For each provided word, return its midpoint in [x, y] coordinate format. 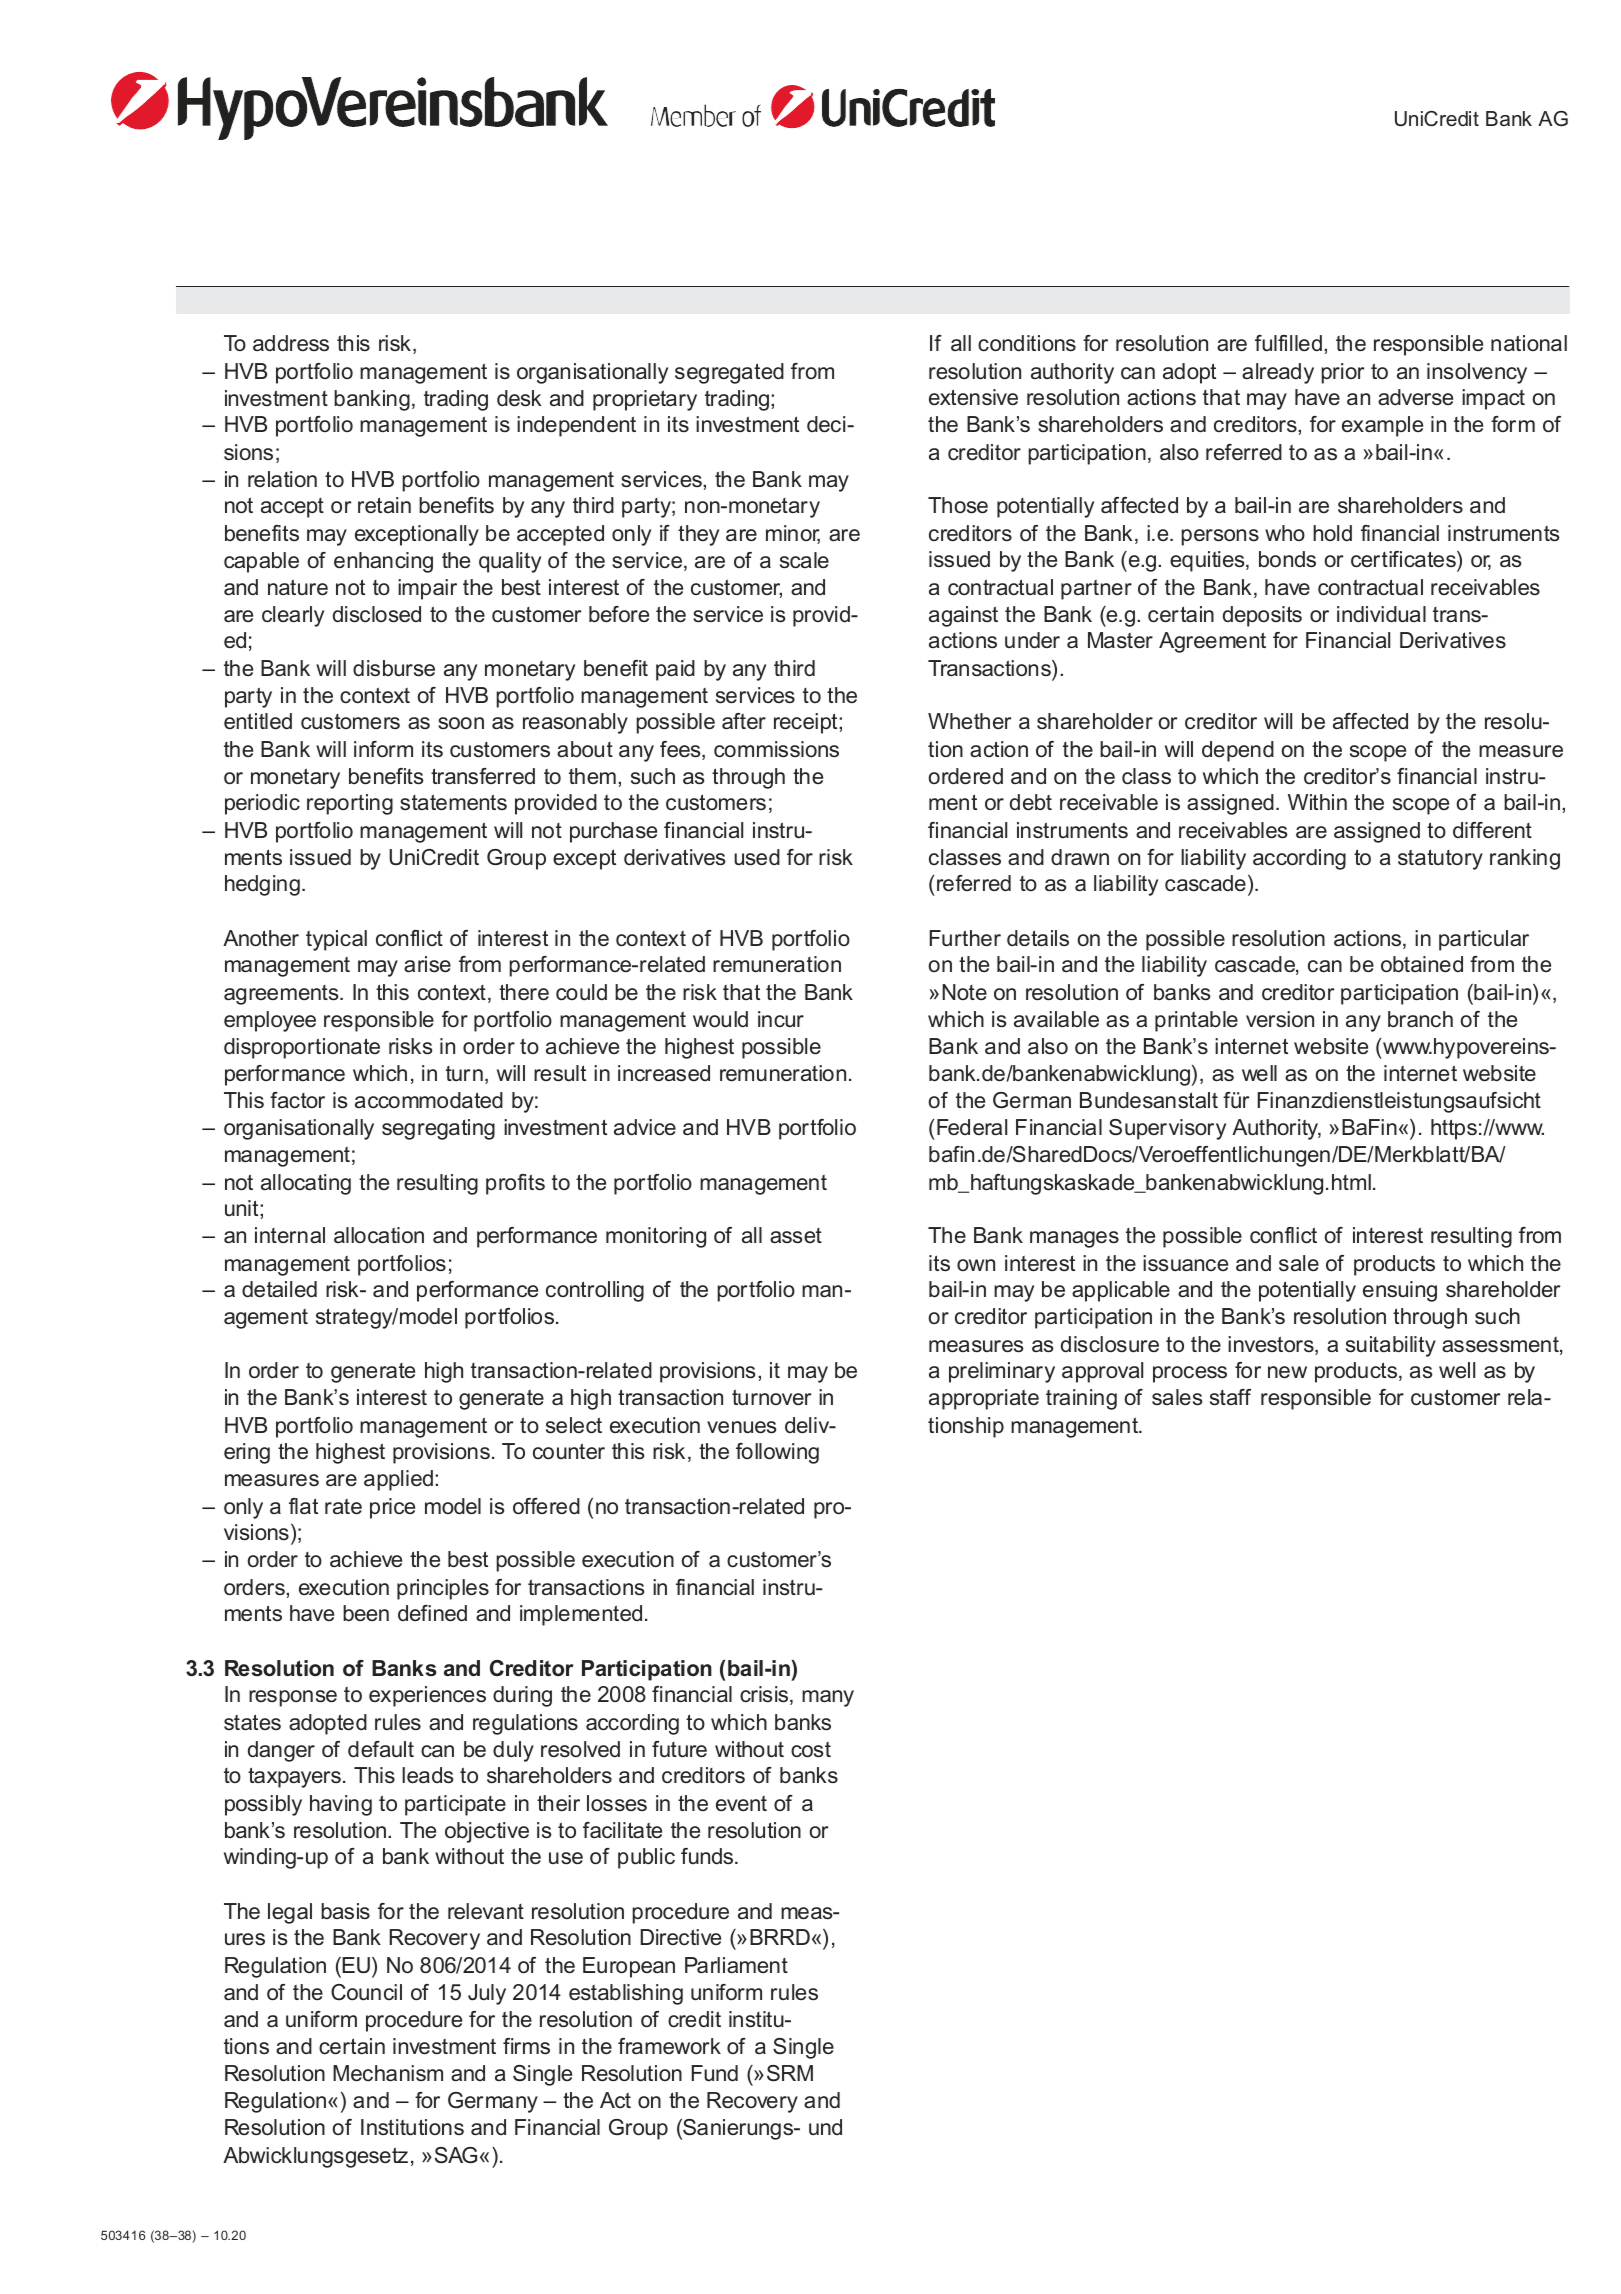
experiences [427, 1696]
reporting [350, 804]
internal [290, 1235]
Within [1317, 802]
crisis [765, 1695]
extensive [973, 397]
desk [519, 398]
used [757, 857]
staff [1230, 1397]
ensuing [1400, 1291]
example [1382, 426]
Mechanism [388, 2073]
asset [796, 1235]
